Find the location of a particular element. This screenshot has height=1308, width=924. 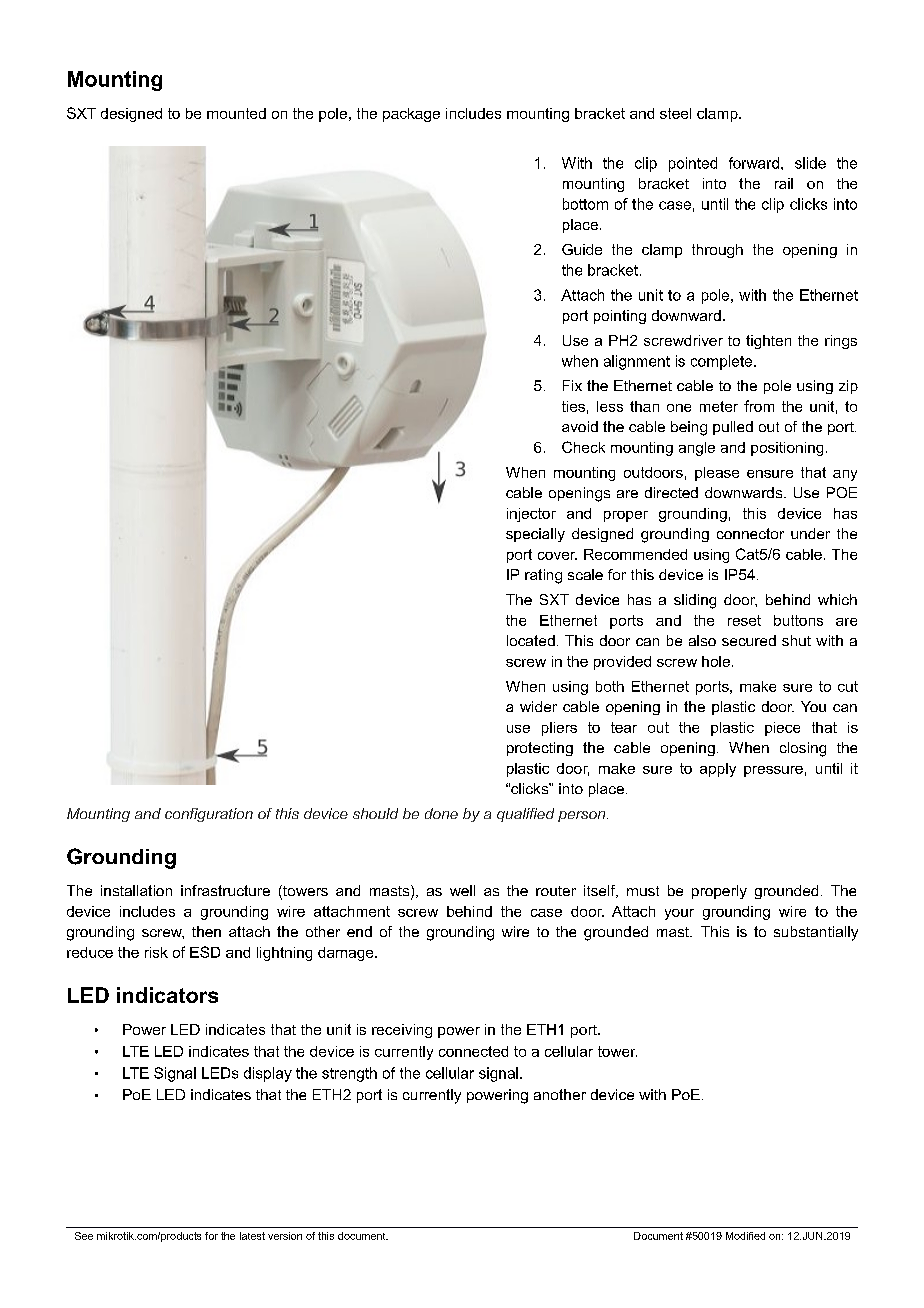

forward is located at coordinates (754, 163).
